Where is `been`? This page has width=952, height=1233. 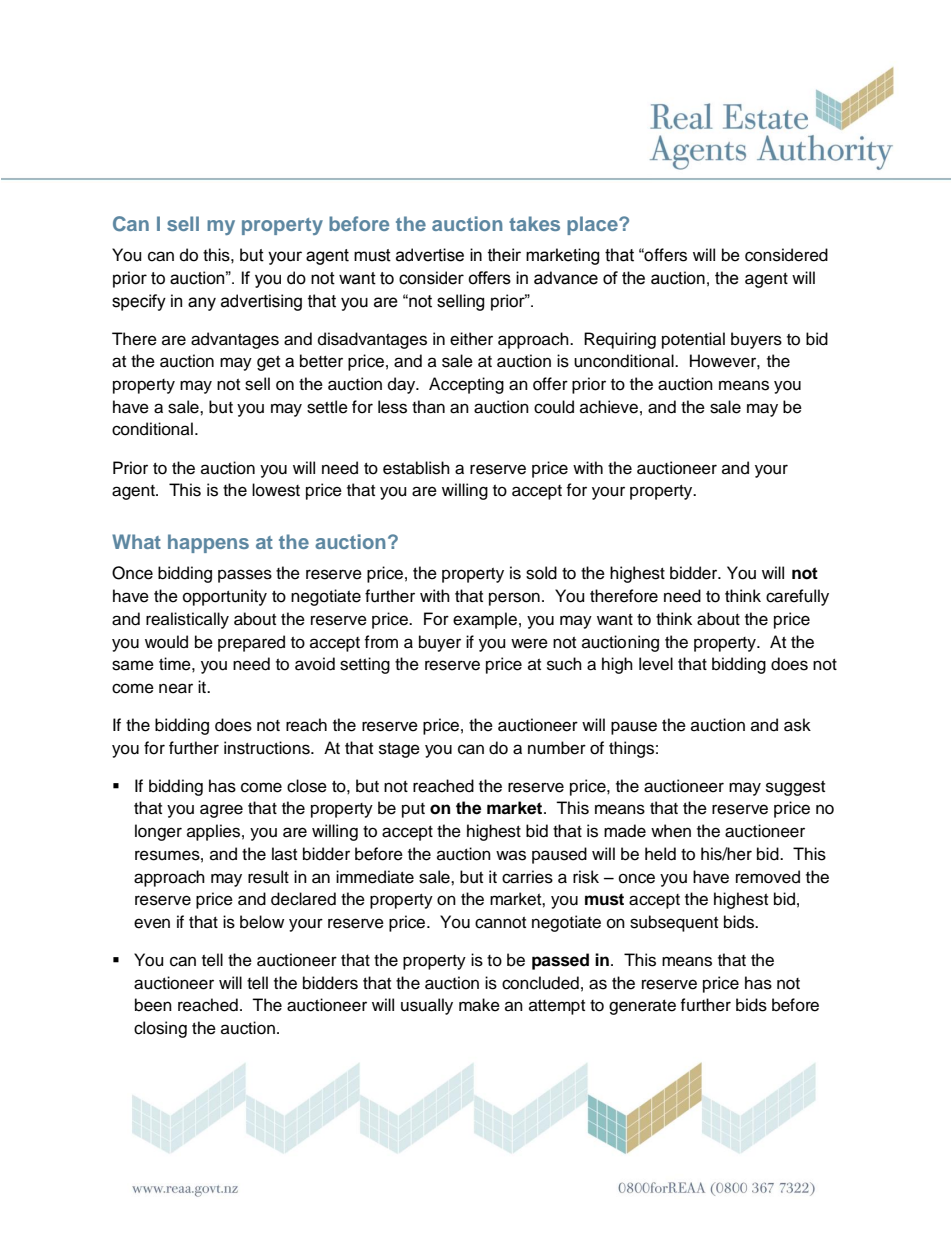
been is located at coordinates (153, 1005).
